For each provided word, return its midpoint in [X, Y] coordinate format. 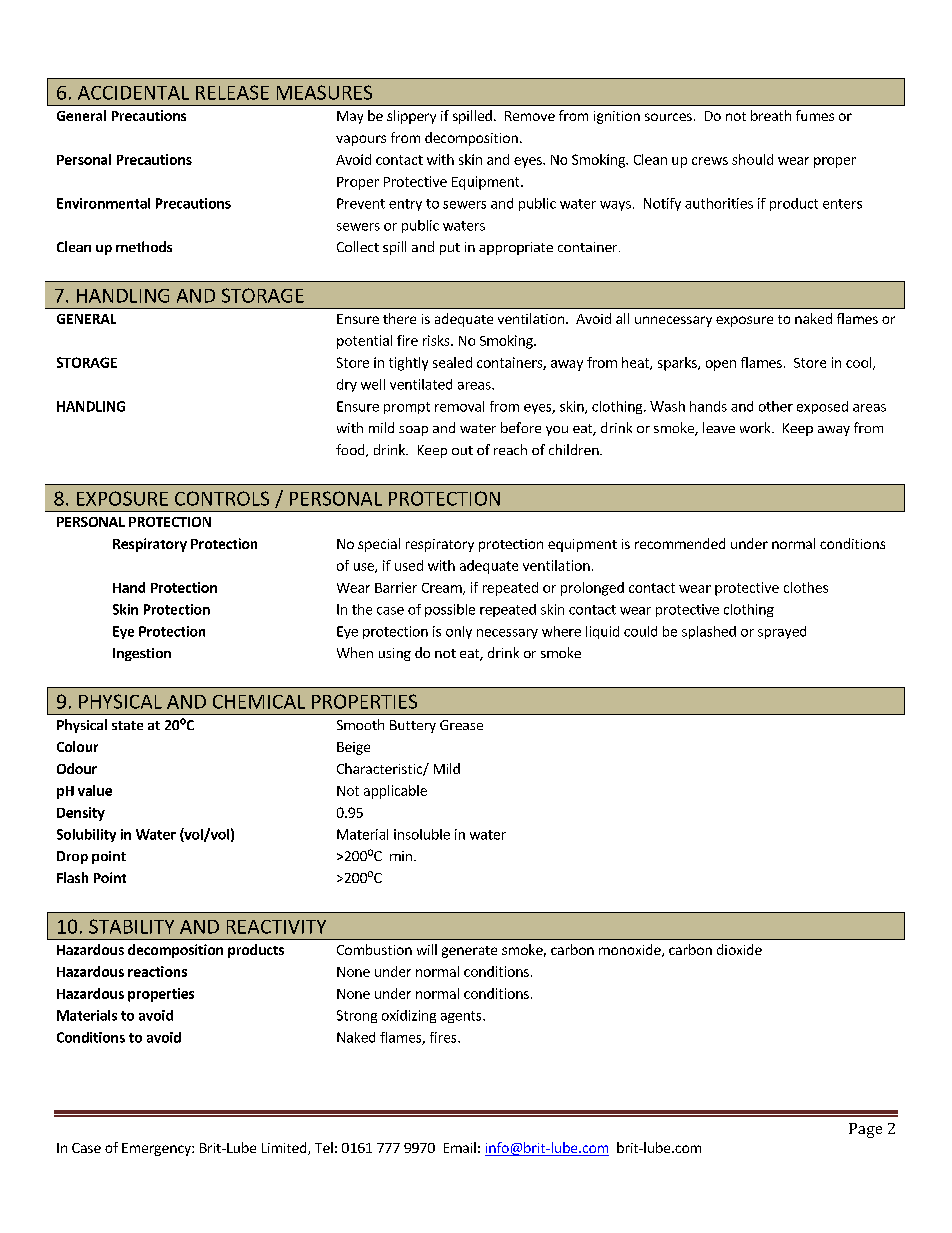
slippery [411, 117]
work [756, 427]
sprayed [782, 632]
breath [771, 115]
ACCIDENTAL [133, 93]
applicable [395, 792]
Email [460, 1147]
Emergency [157, 1149]
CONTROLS [222, 498]
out [462, 450]
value [95, 790]
